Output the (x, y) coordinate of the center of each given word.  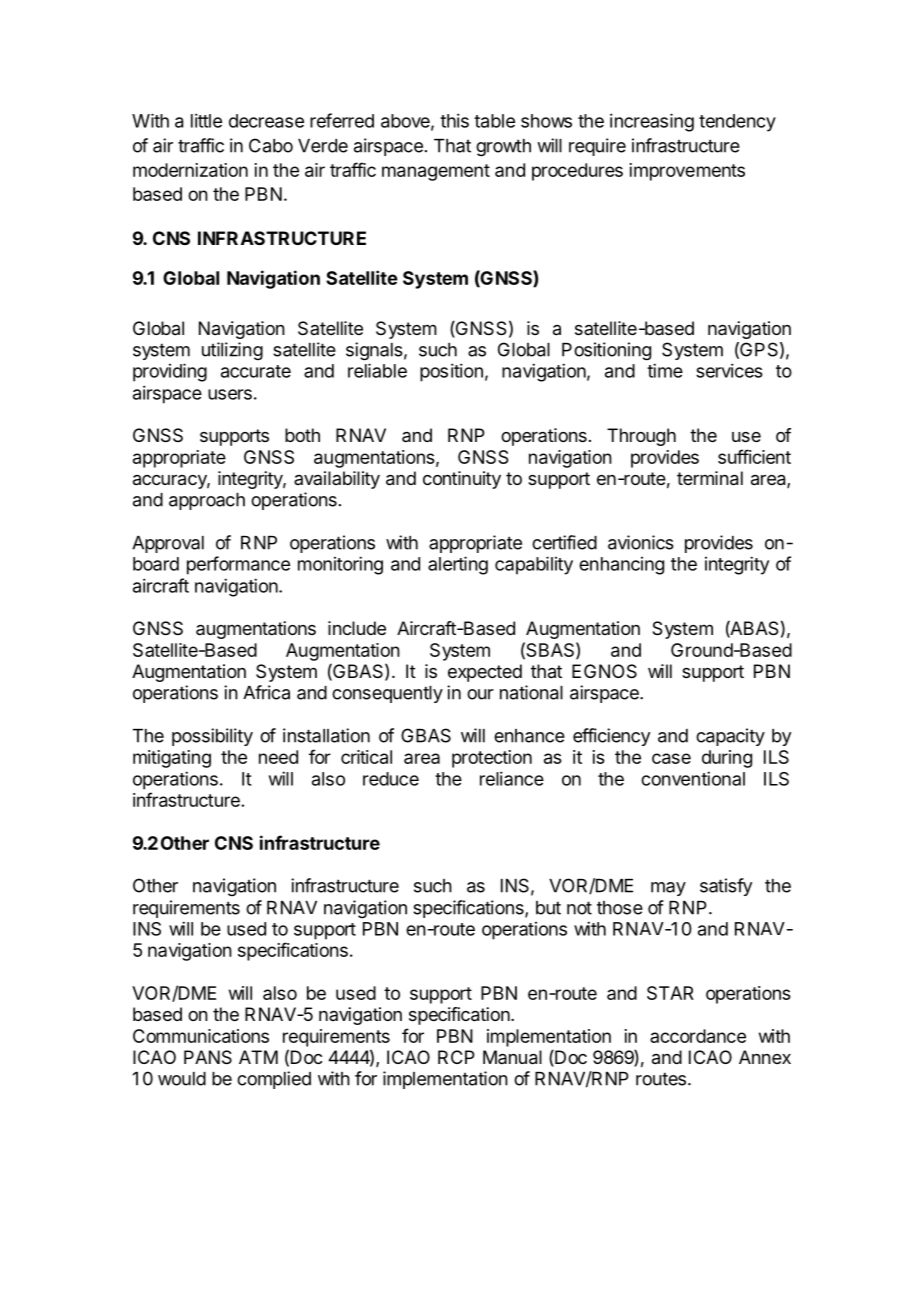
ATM (258, 1057)
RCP (456, 1057)
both (302, 435)
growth (503, 148)
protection (492, 759)
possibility (212, 737)
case (671, 758)
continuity (462, 480)
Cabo (271, 145)
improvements (687, 172)
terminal (710, 478)
